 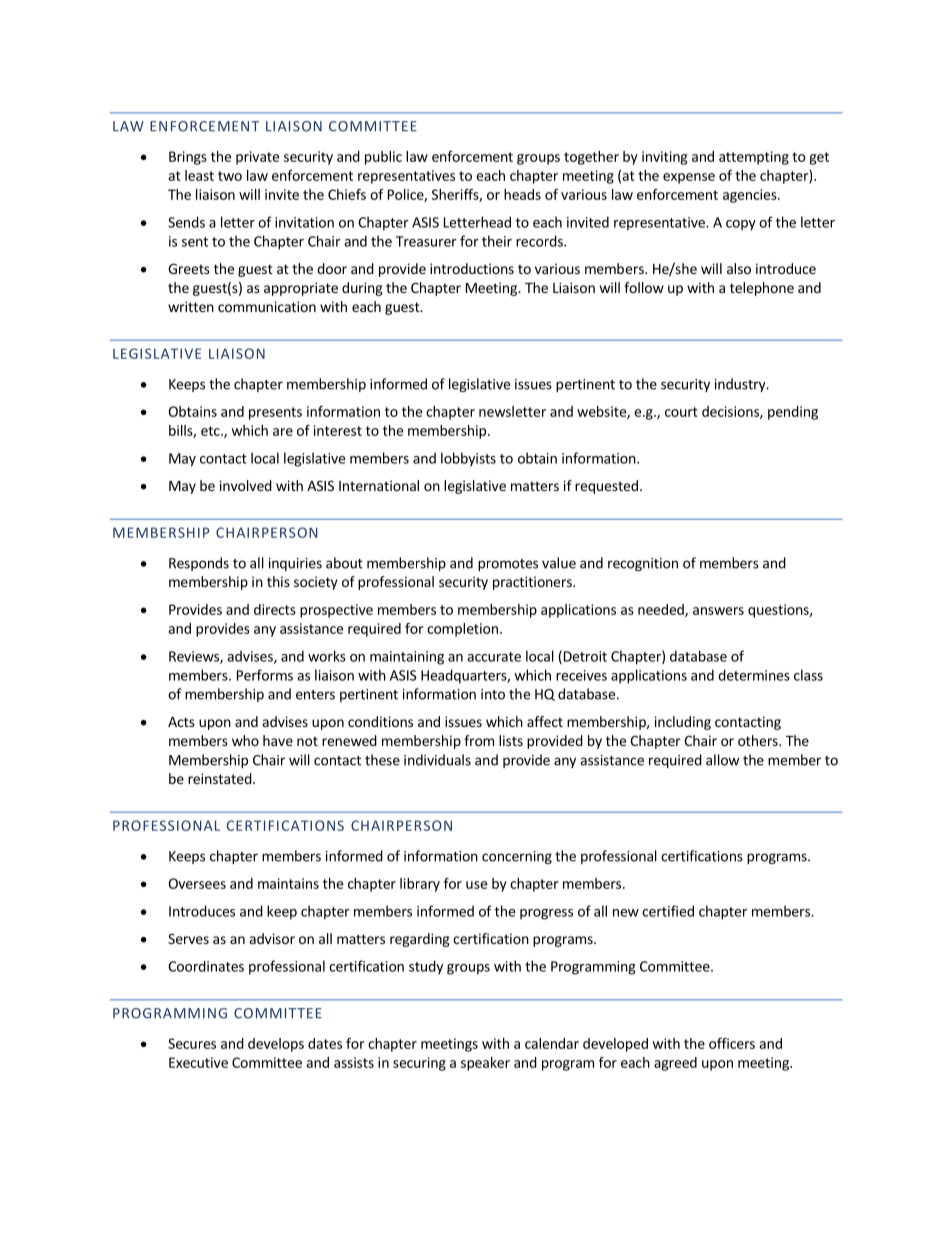 I want to click on decisions, so click(x=731, y=412).
